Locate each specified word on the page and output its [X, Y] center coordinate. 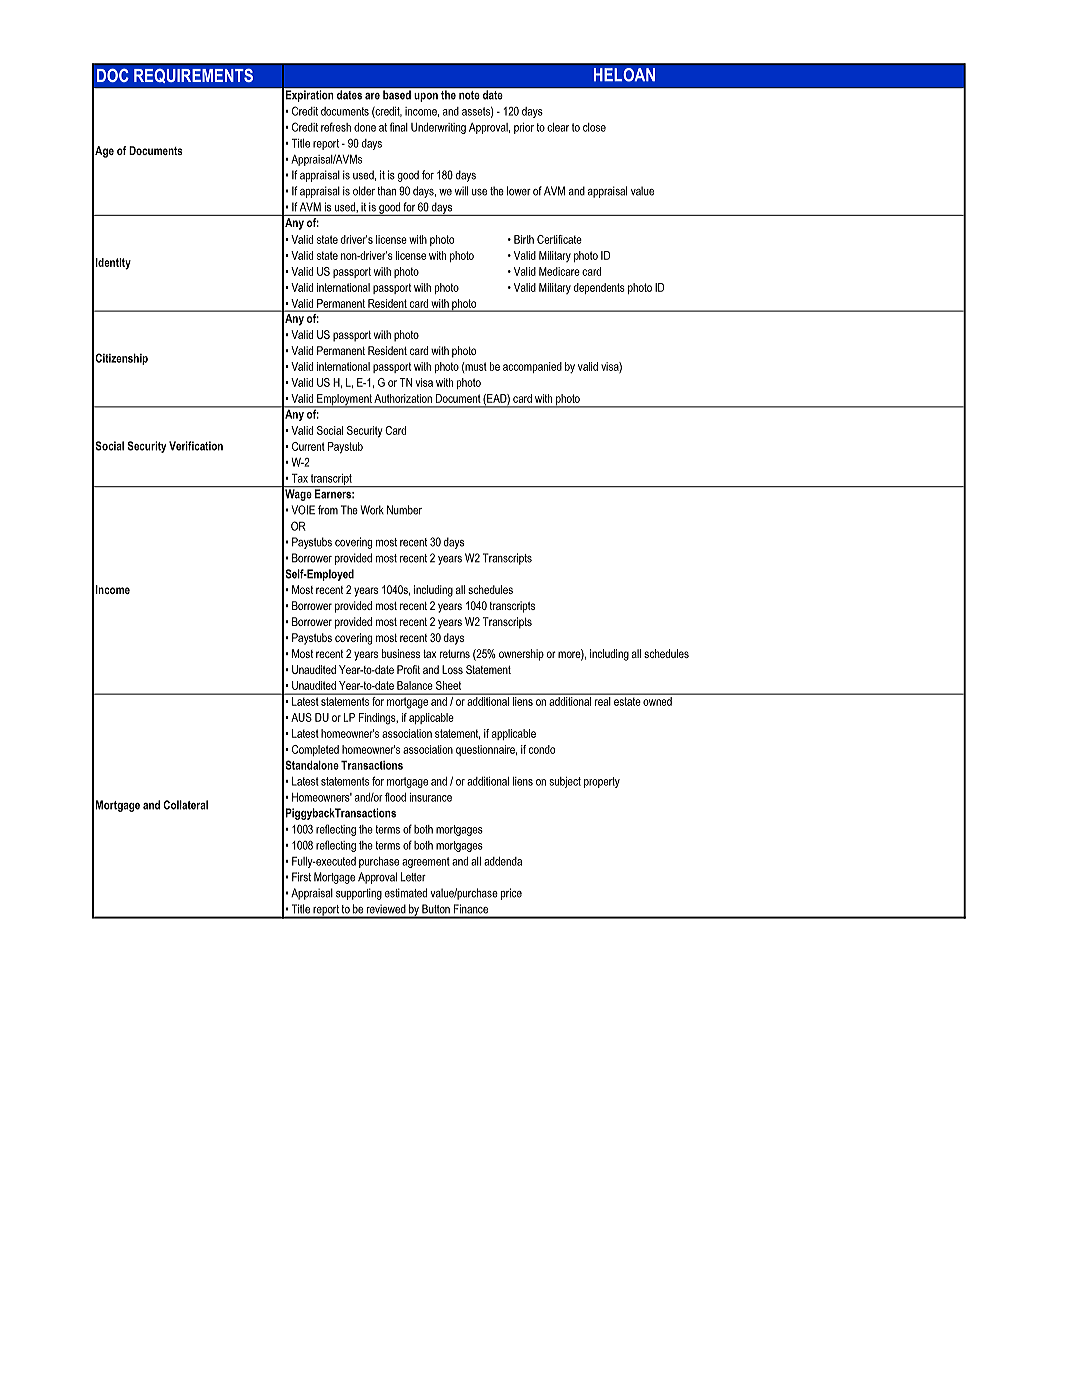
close [594, 127]
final [399, 127]
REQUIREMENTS [193, 76]
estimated [406, 893]
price [511, 894]
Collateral [185, 805]
